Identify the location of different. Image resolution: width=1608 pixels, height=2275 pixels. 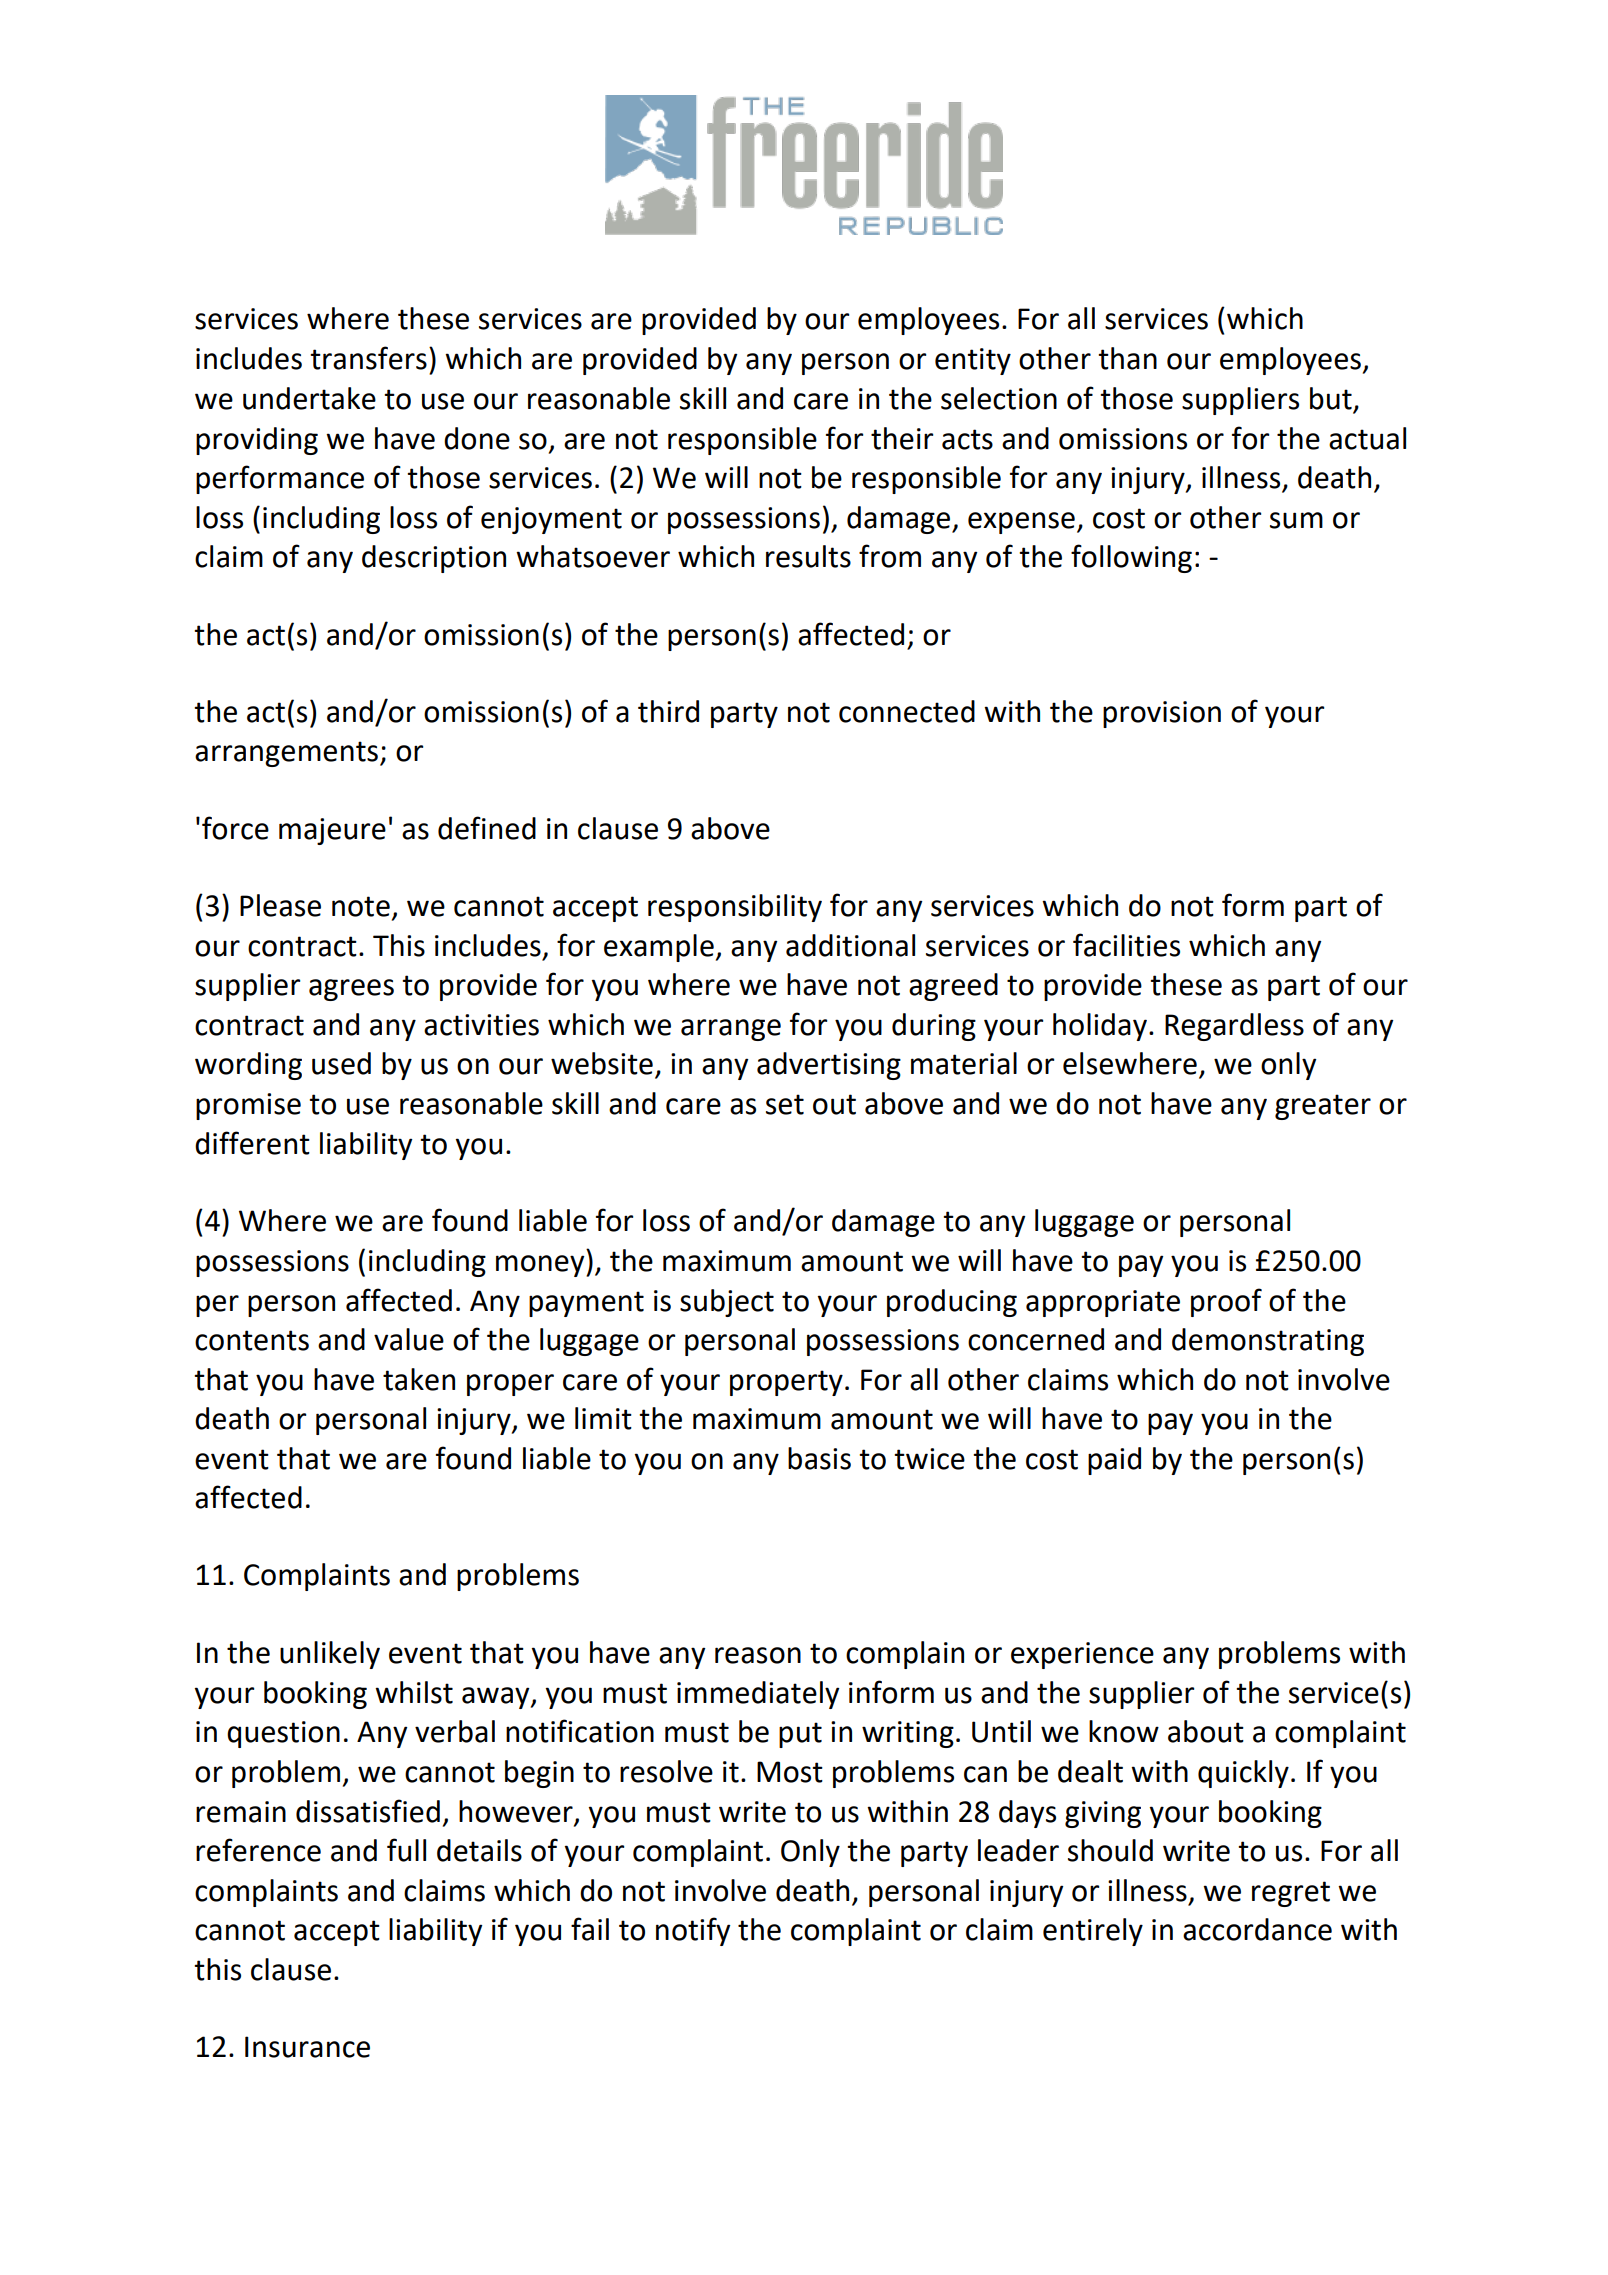
(252, 1143).
